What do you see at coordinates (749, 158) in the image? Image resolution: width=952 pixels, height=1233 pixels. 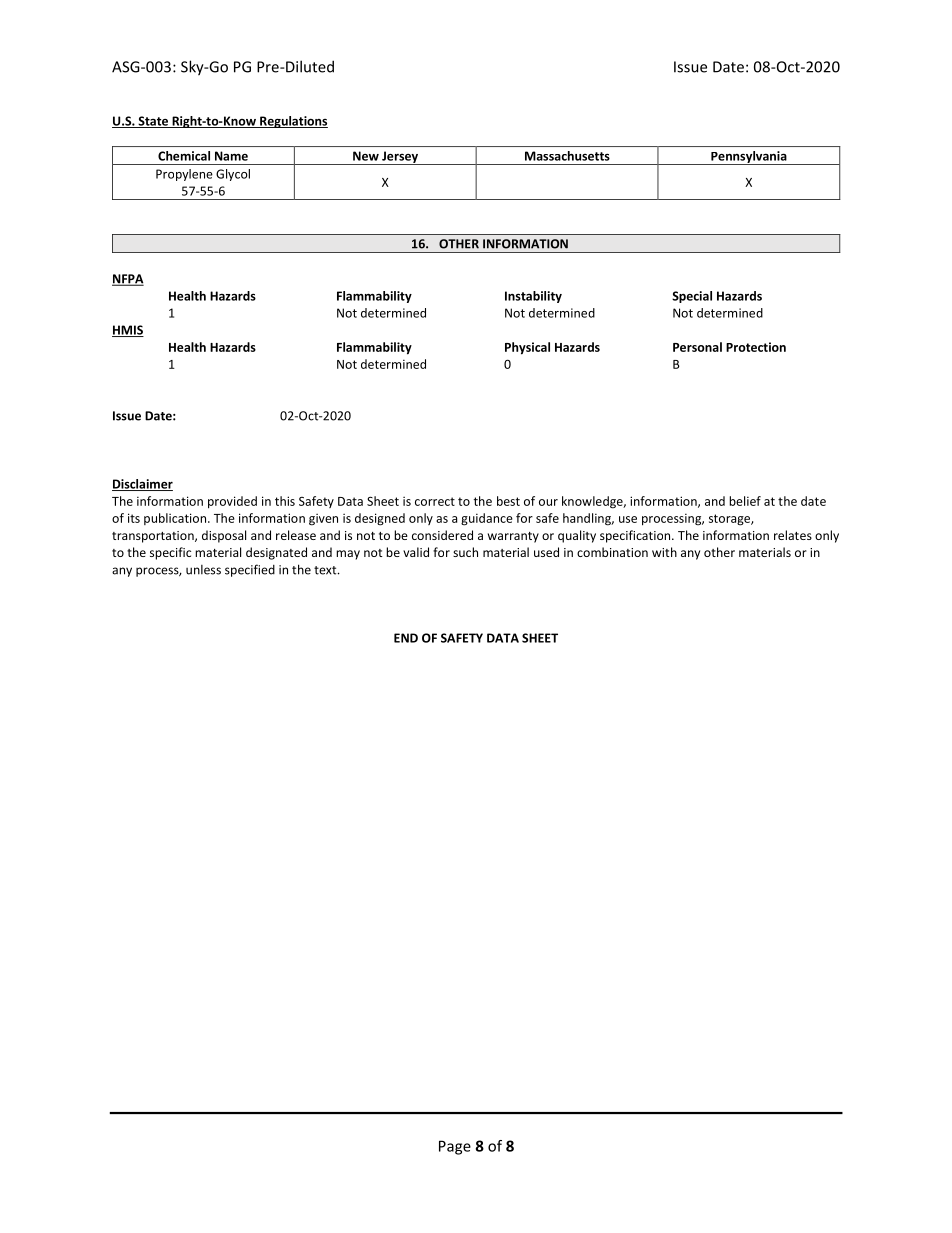 I see `Pennsylvania` at bounding box center [749, 158].
